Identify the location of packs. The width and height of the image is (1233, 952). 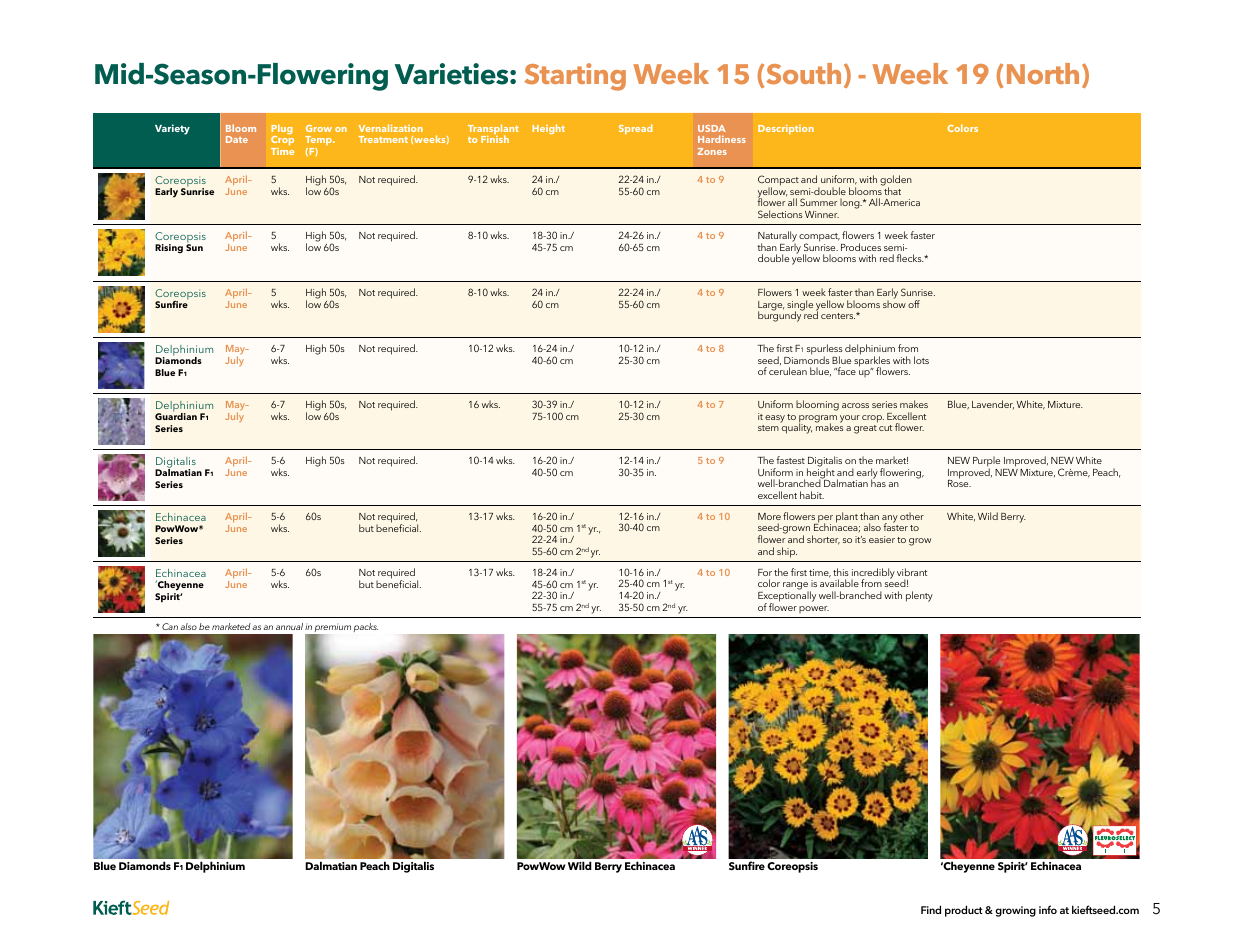
(366, 627).
